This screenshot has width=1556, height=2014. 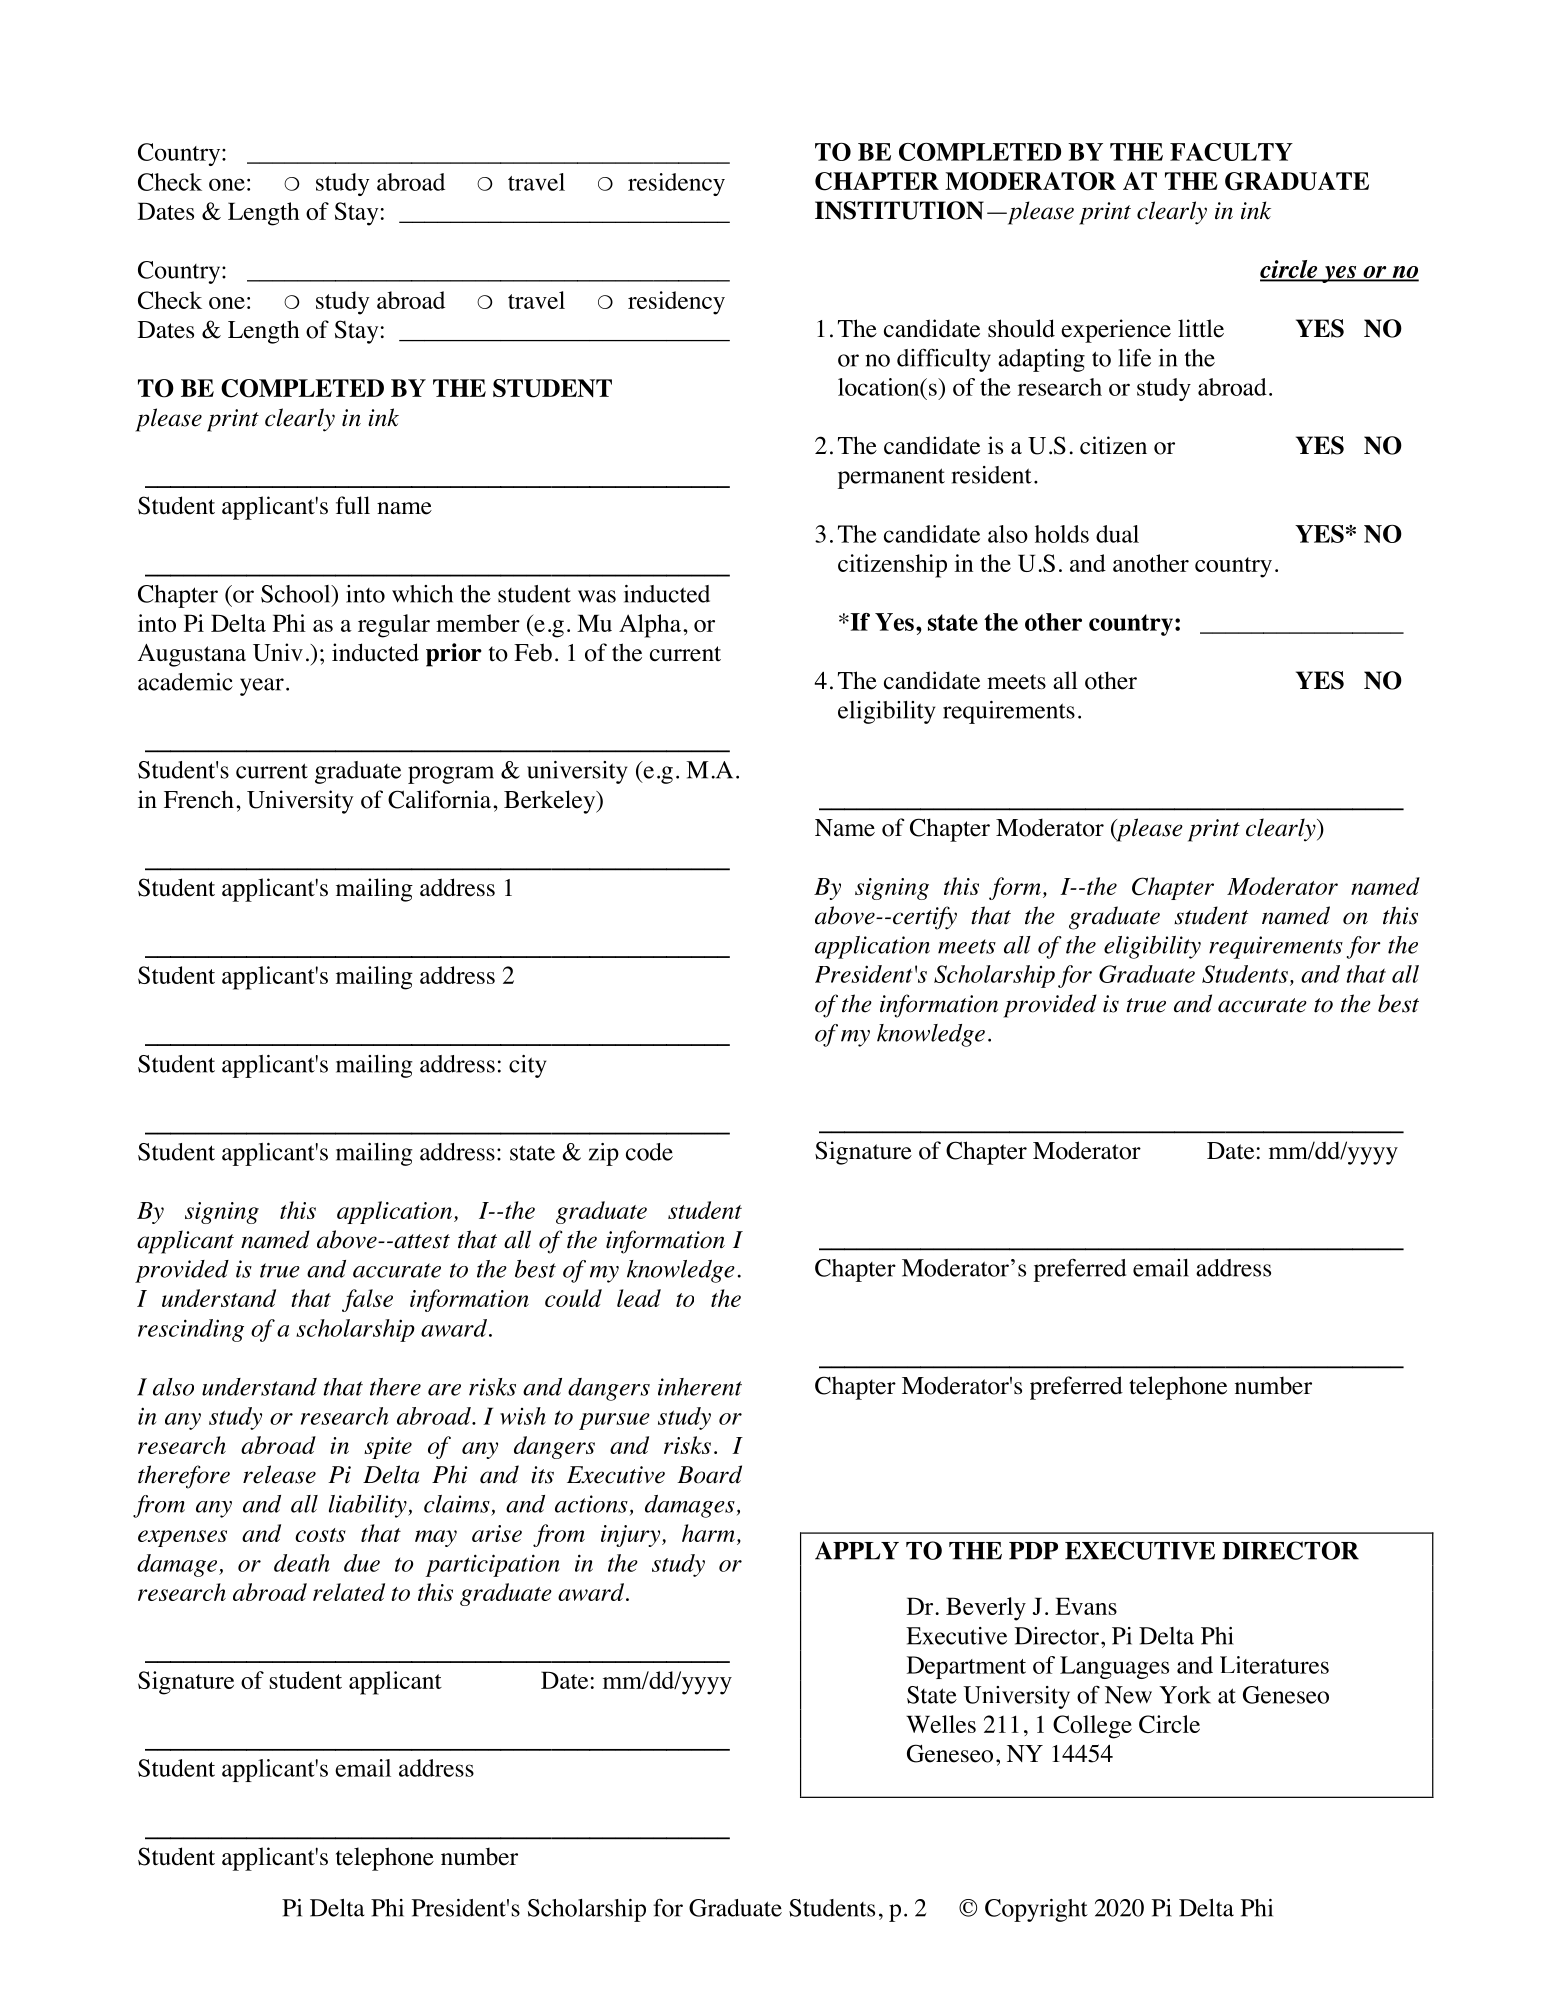 What do you see at coordinates (349, 1592) in the screenshot?
I see `related` at bounding box center [349, 1592].
